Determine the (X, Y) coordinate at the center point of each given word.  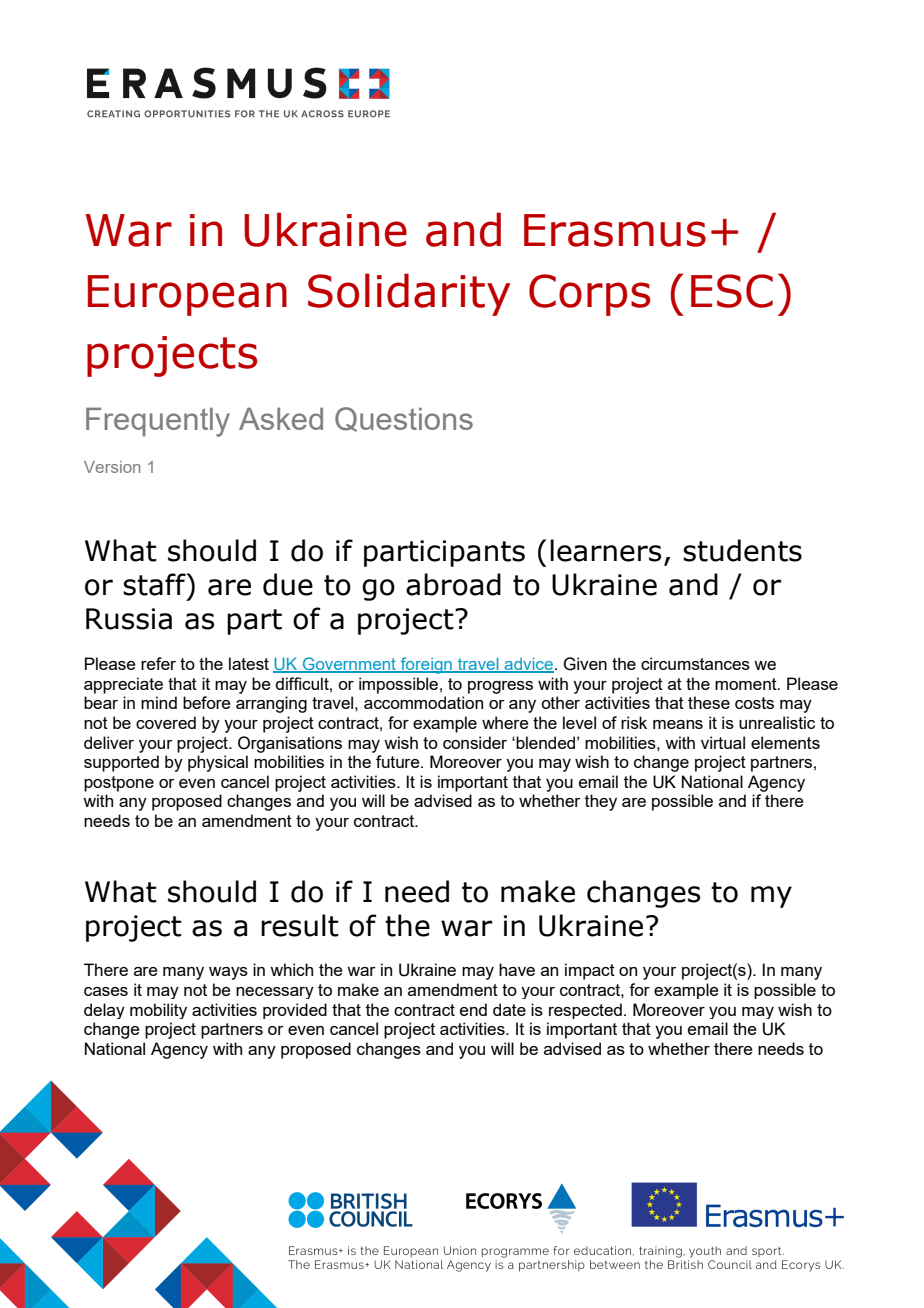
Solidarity (409, 294)
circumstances (695, 663)
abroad (453, 584)
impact (590, 971)
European (187, 295)
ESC (732, 291)
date (509, 1009)
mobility (158, 1011)
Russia (129, 619)
